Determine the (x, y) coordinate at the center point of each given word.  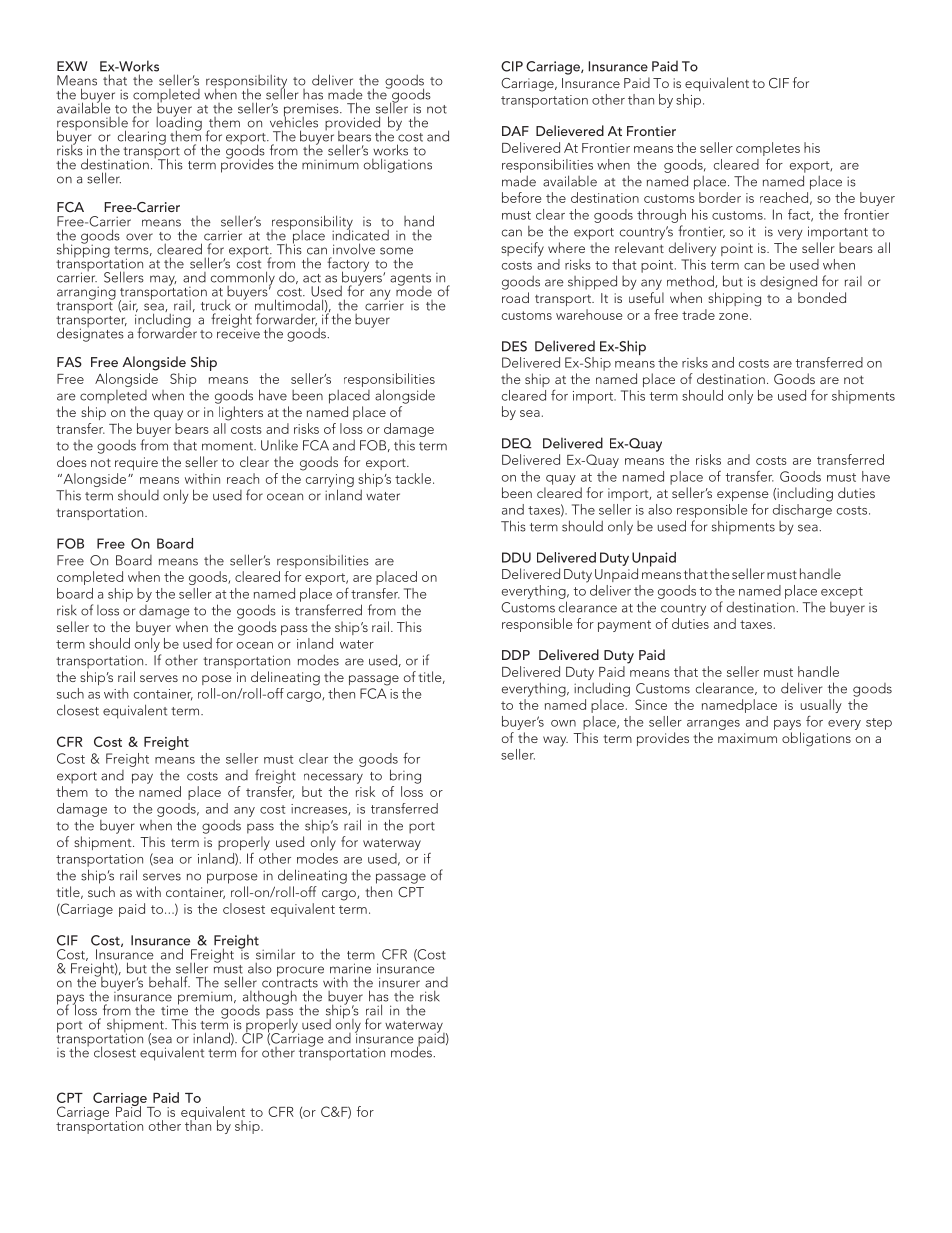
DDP (516, 655)
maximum (747, 738)
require (136, 463)
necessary (333, 778)
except (842, 593)
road (515, 297)
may (163, 280)
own (563, 723)
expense (743, 496)
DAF (515, 131)
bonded (822, 297)
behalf (169, 982)
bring (405, 776)
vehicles (294, 121)
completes (768, 149)
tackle (413, 478)
